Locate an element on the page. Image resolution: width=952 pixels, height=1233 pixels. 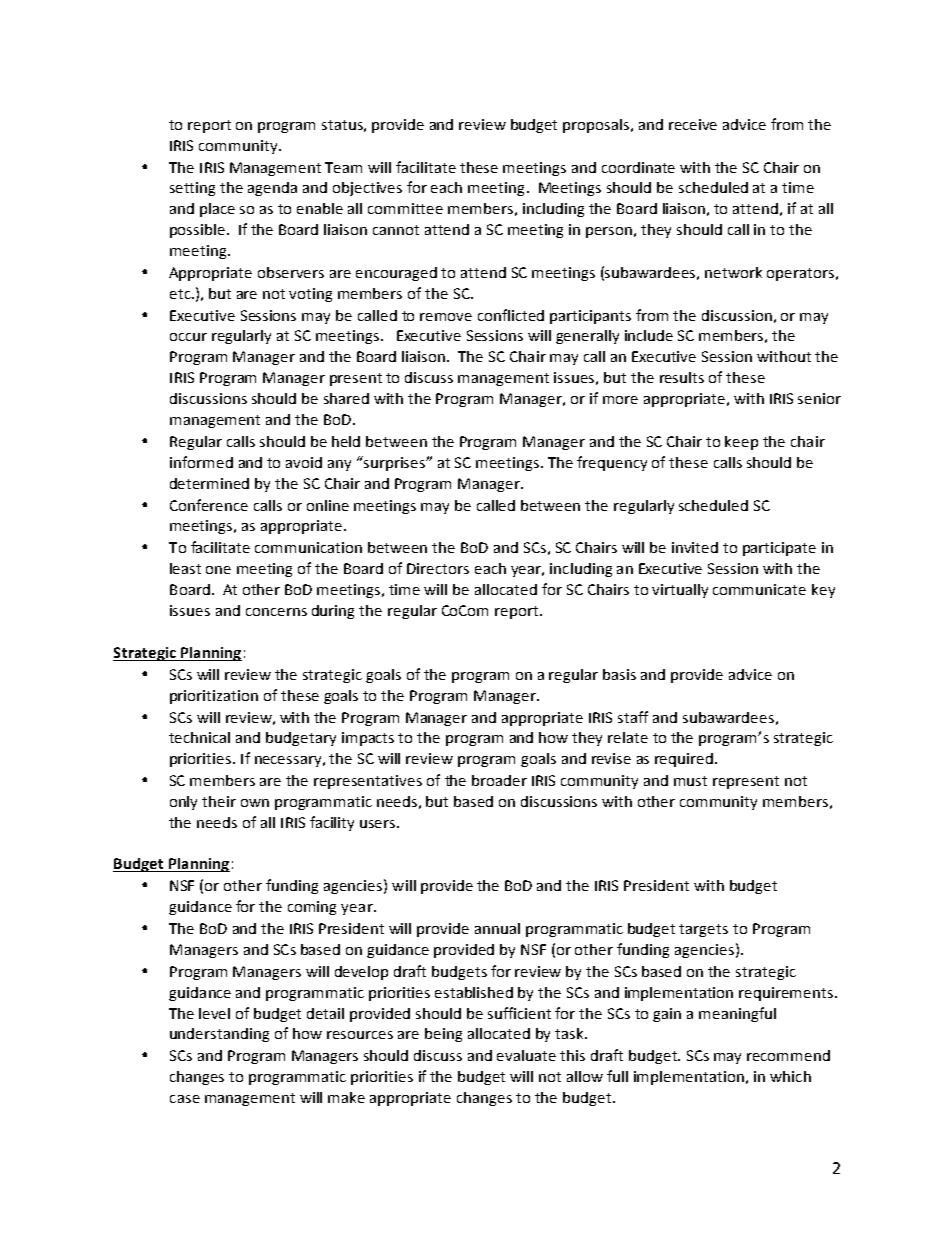
broader is located at coordinates (499, 780).
